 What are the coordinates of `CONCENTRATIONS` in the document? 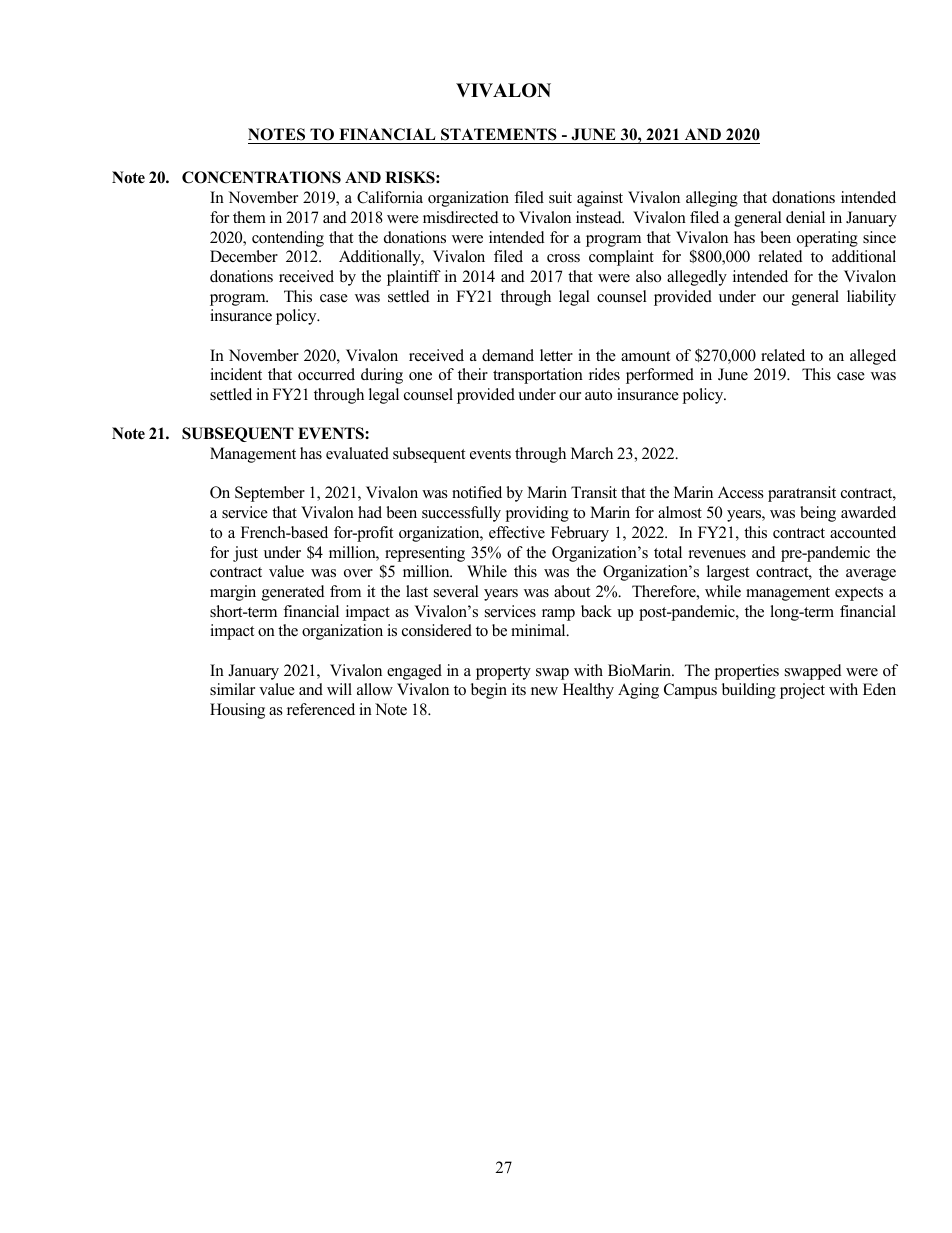 It's located at (261, 177).
